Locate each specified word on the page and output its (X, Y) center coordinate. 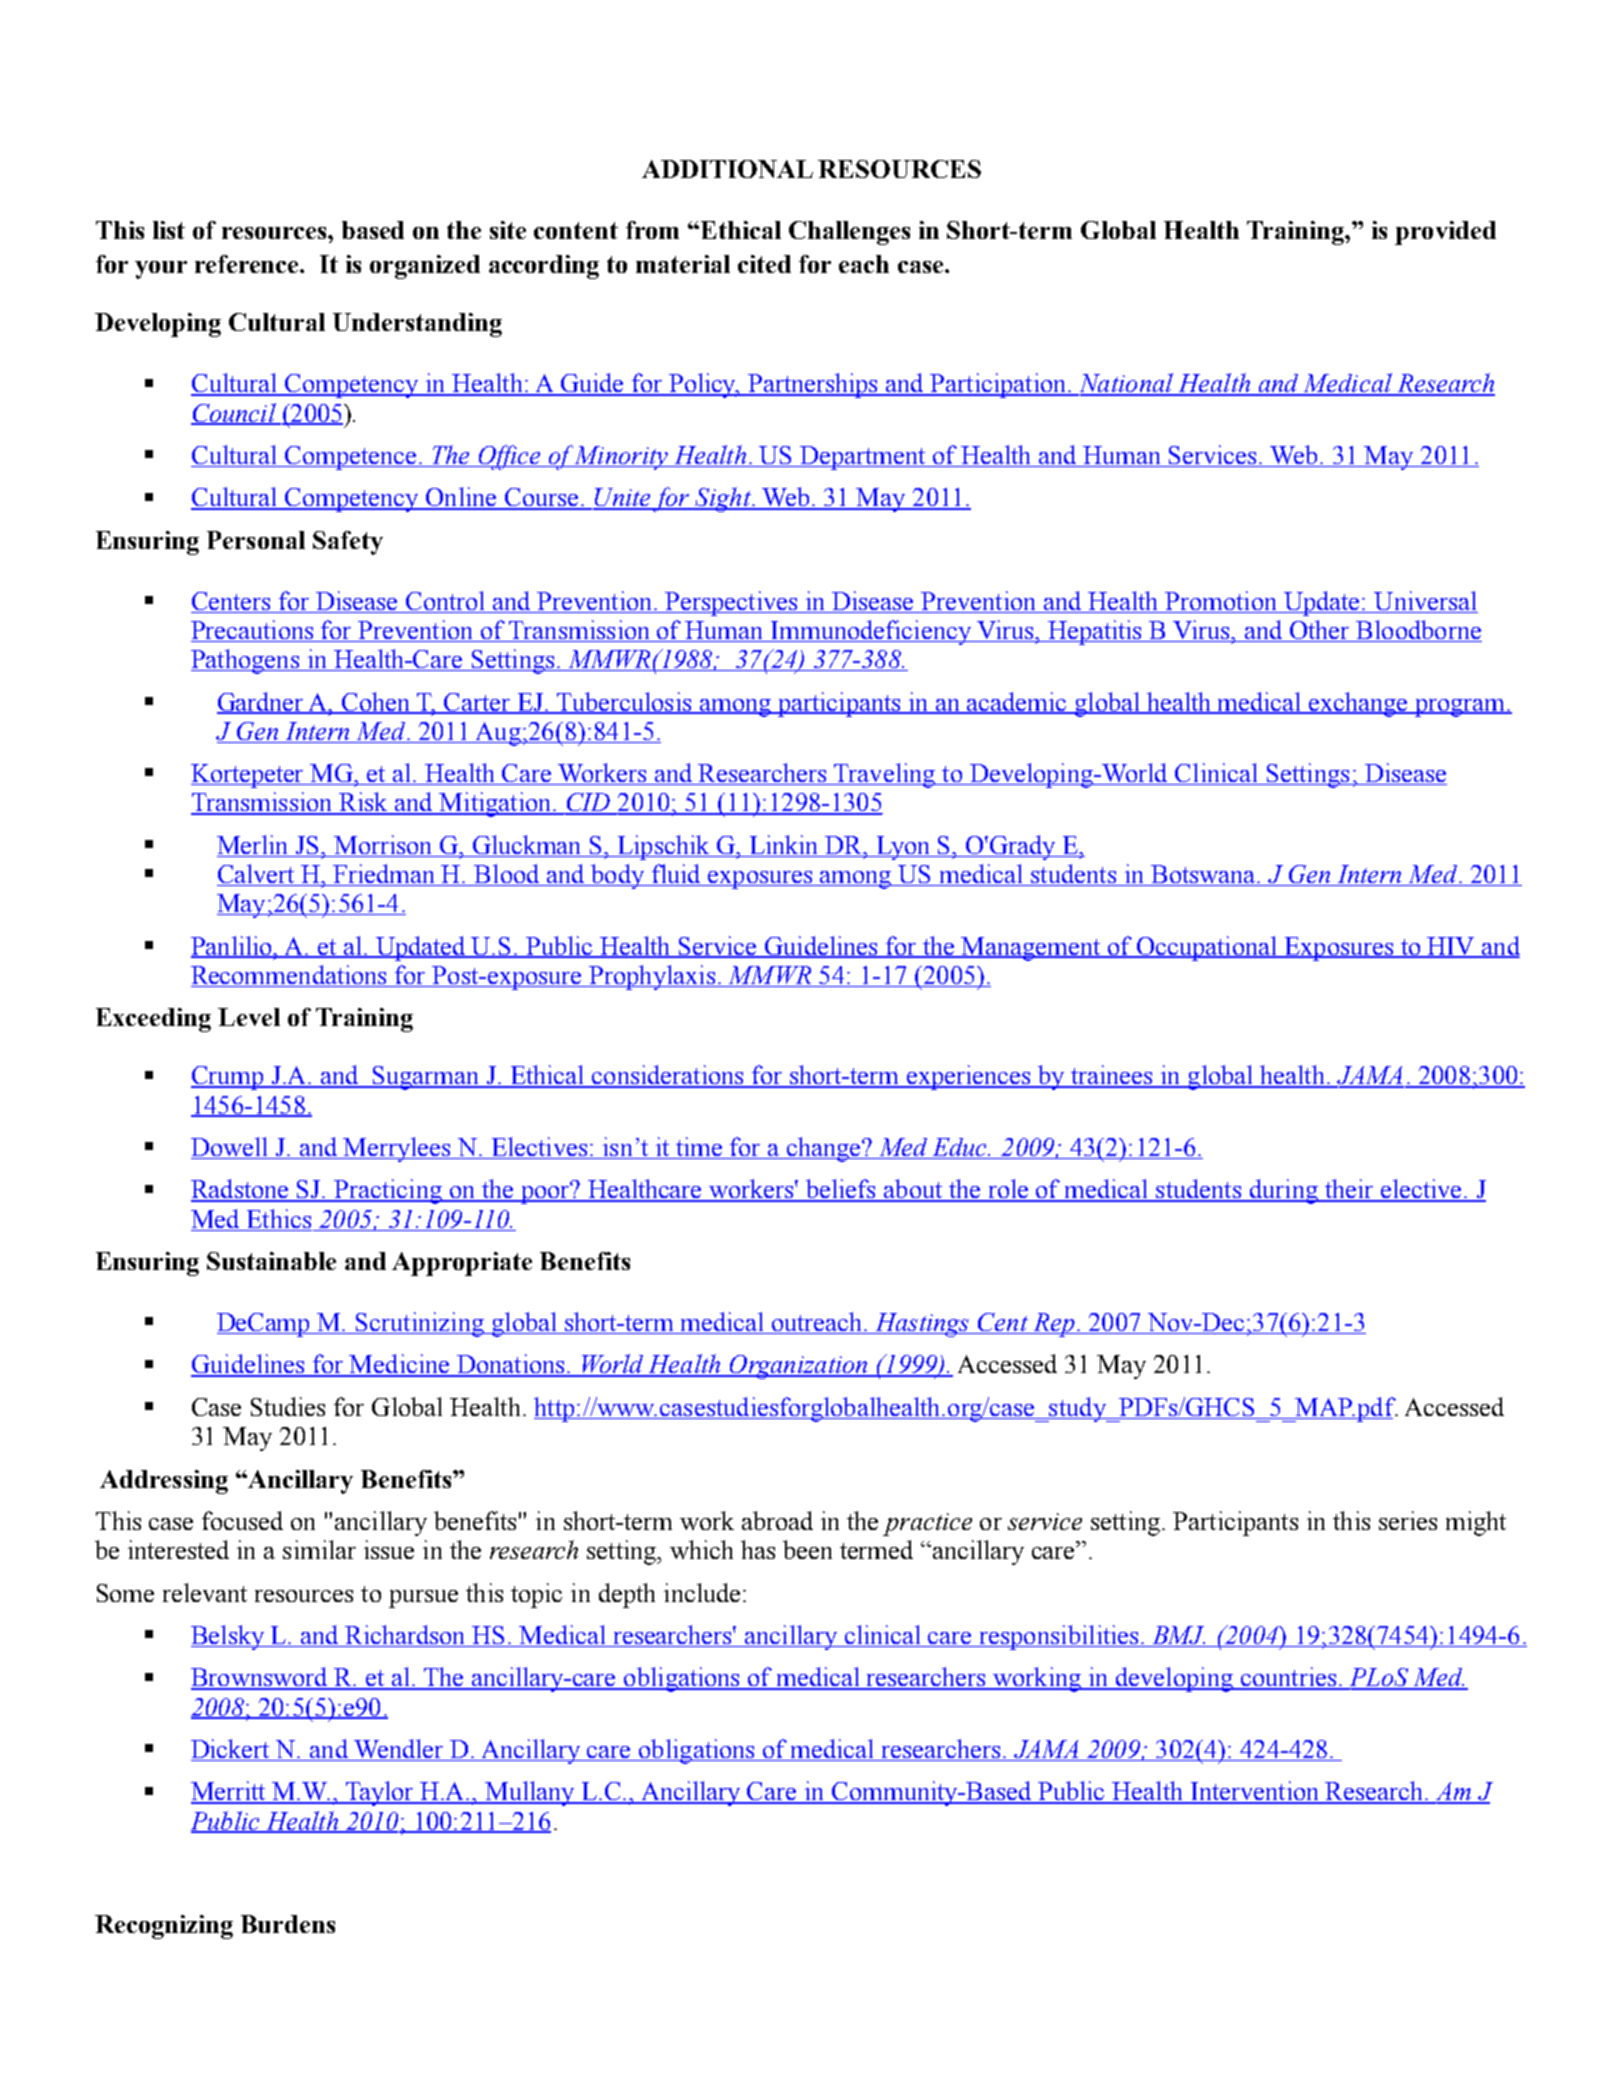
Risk (364, 803)
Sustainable (271, 1261)
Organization (798, 1367)
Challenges (849, 233)
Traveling (885, 775)
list (169, 230)
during (1283, 1191)
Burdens (288, 1924)
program (1460, 708)
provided (1445, 233)
